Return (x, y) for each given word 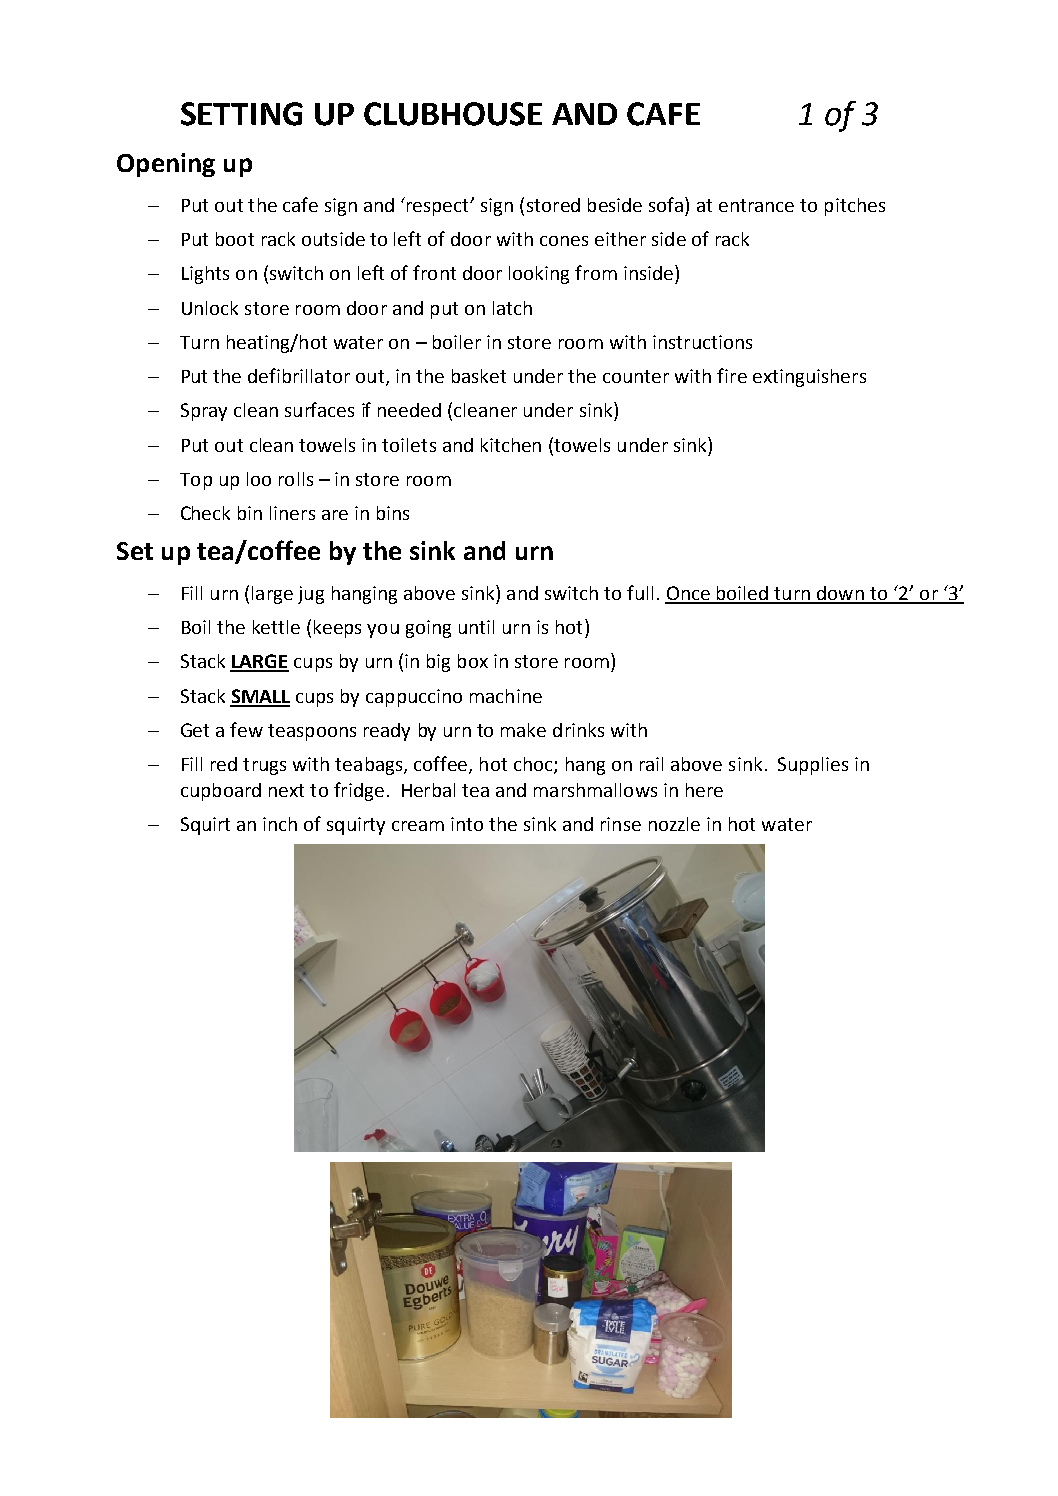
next (286, 790)
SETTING (242, 114)
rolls (296, 479)
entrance (756, 205)
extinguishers (809, 378)
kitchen (511, 445)
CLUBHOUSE (453, 114)
